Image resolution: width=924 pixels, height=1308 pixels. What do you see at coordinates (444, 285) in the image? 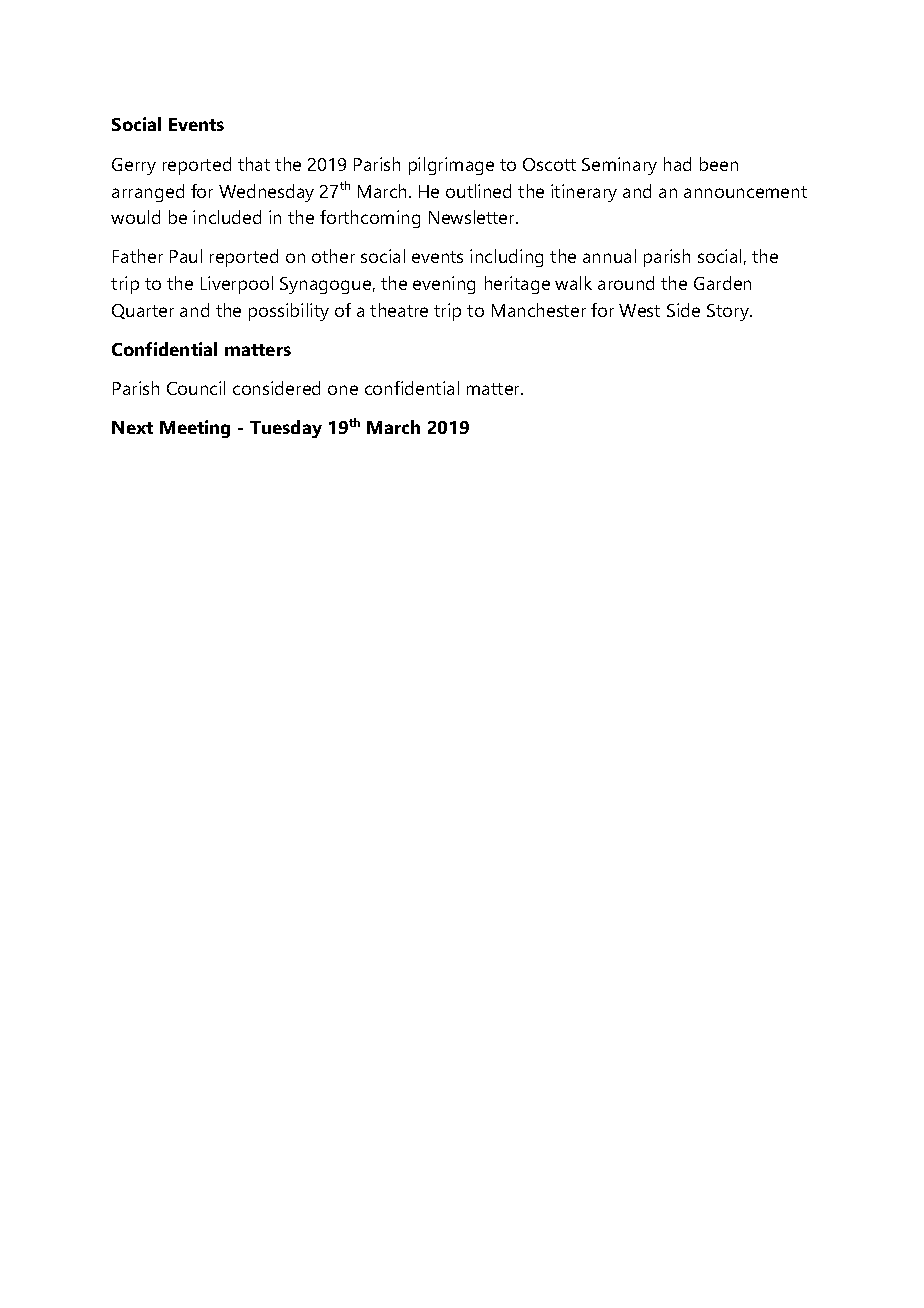
I see `evening` at bounding box center [444, 285].
